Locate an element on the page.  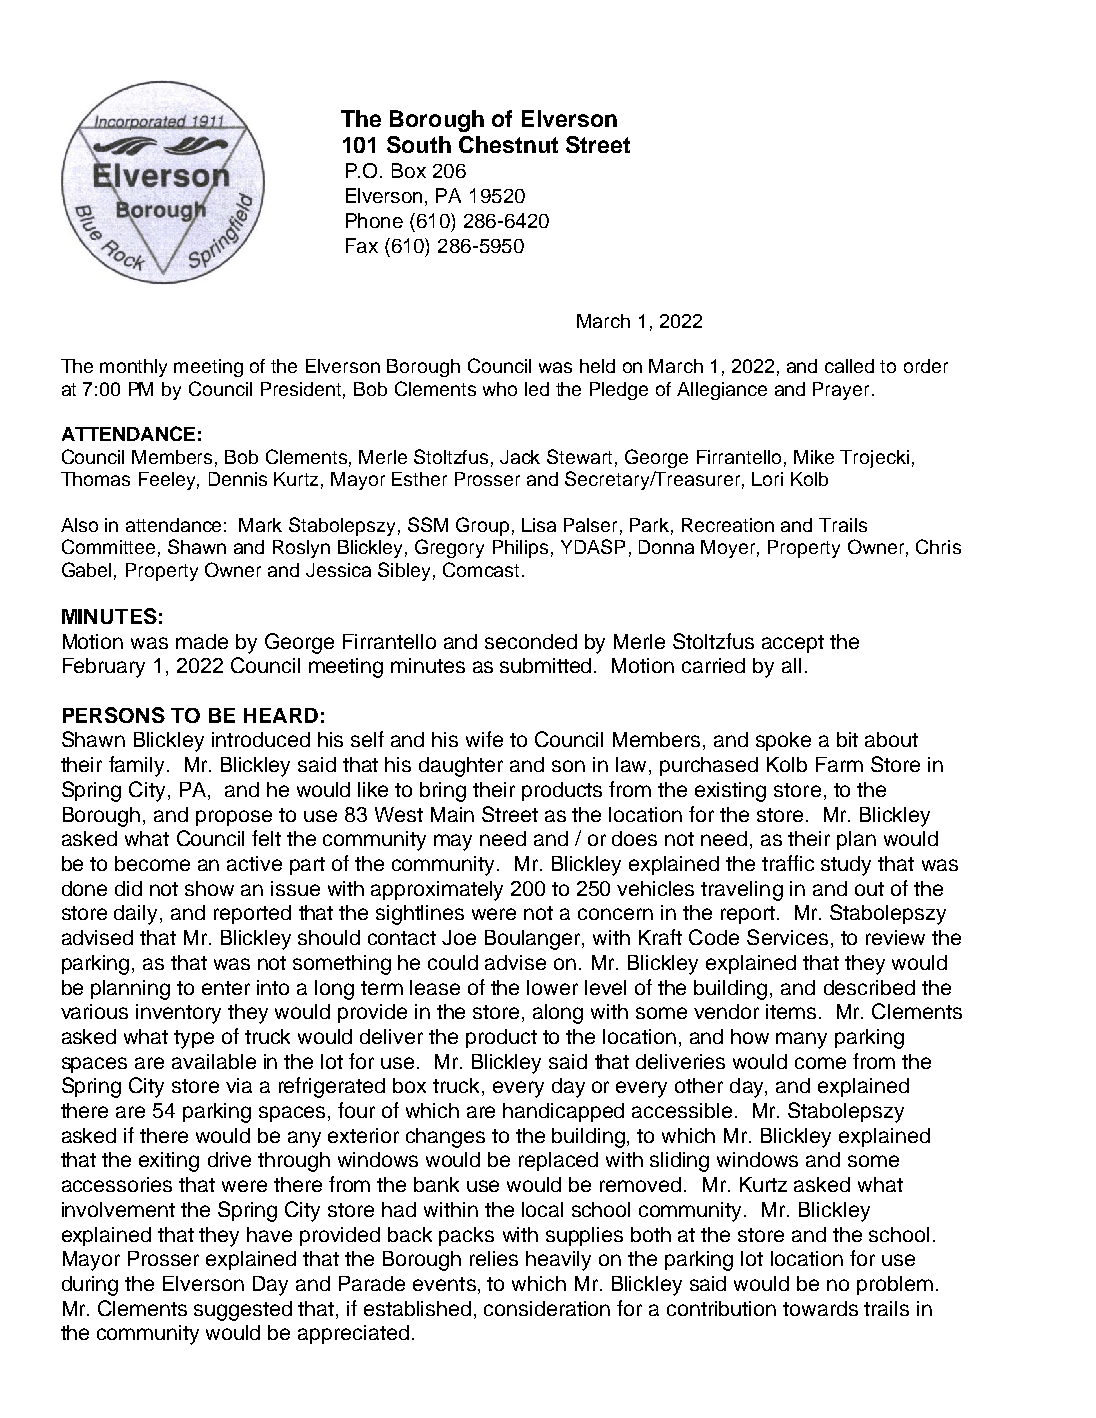
family is located at coordinates (136, 766).
